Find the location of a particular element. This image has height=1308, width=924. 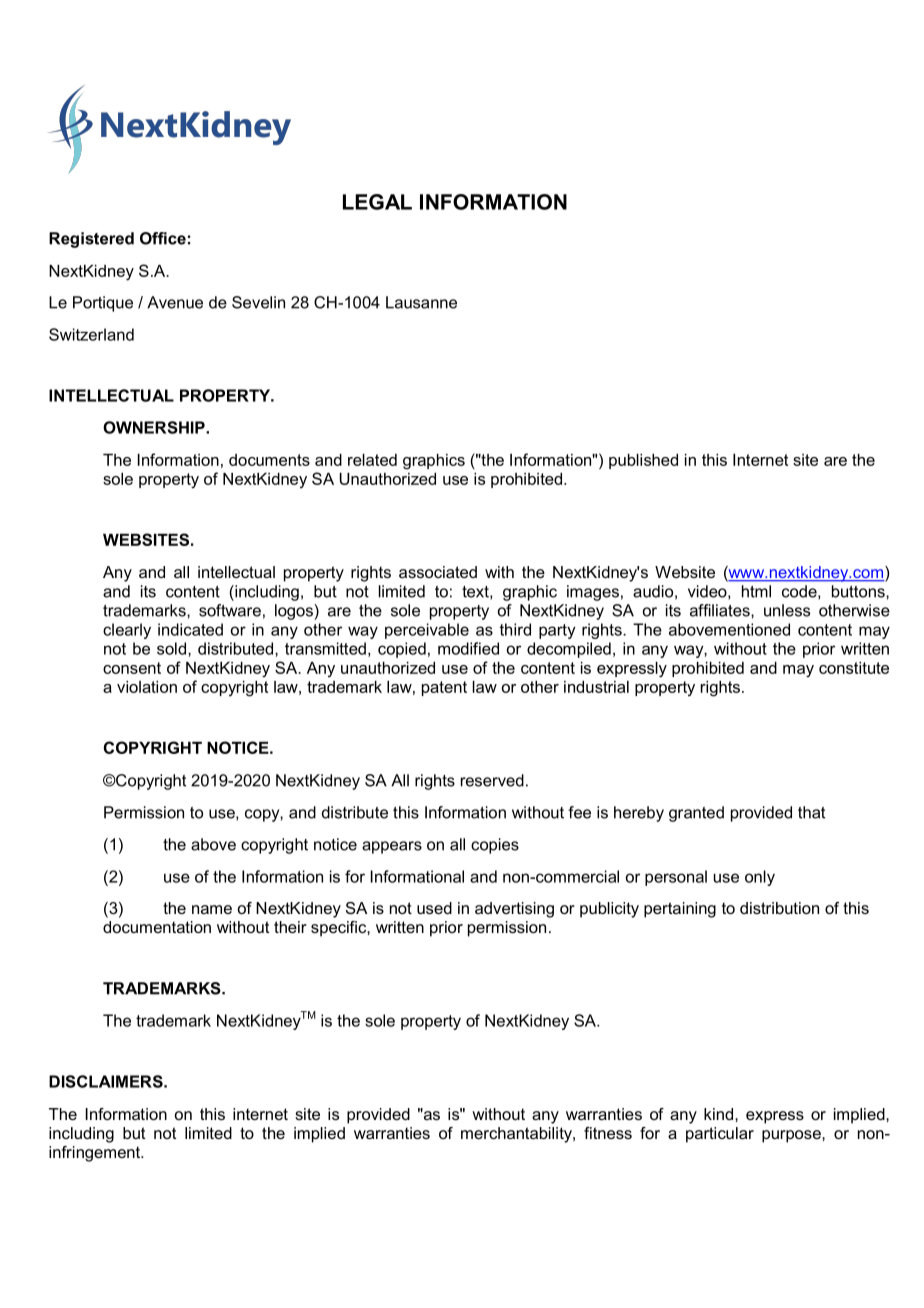

constitute is located at coordinates (854, 668).
